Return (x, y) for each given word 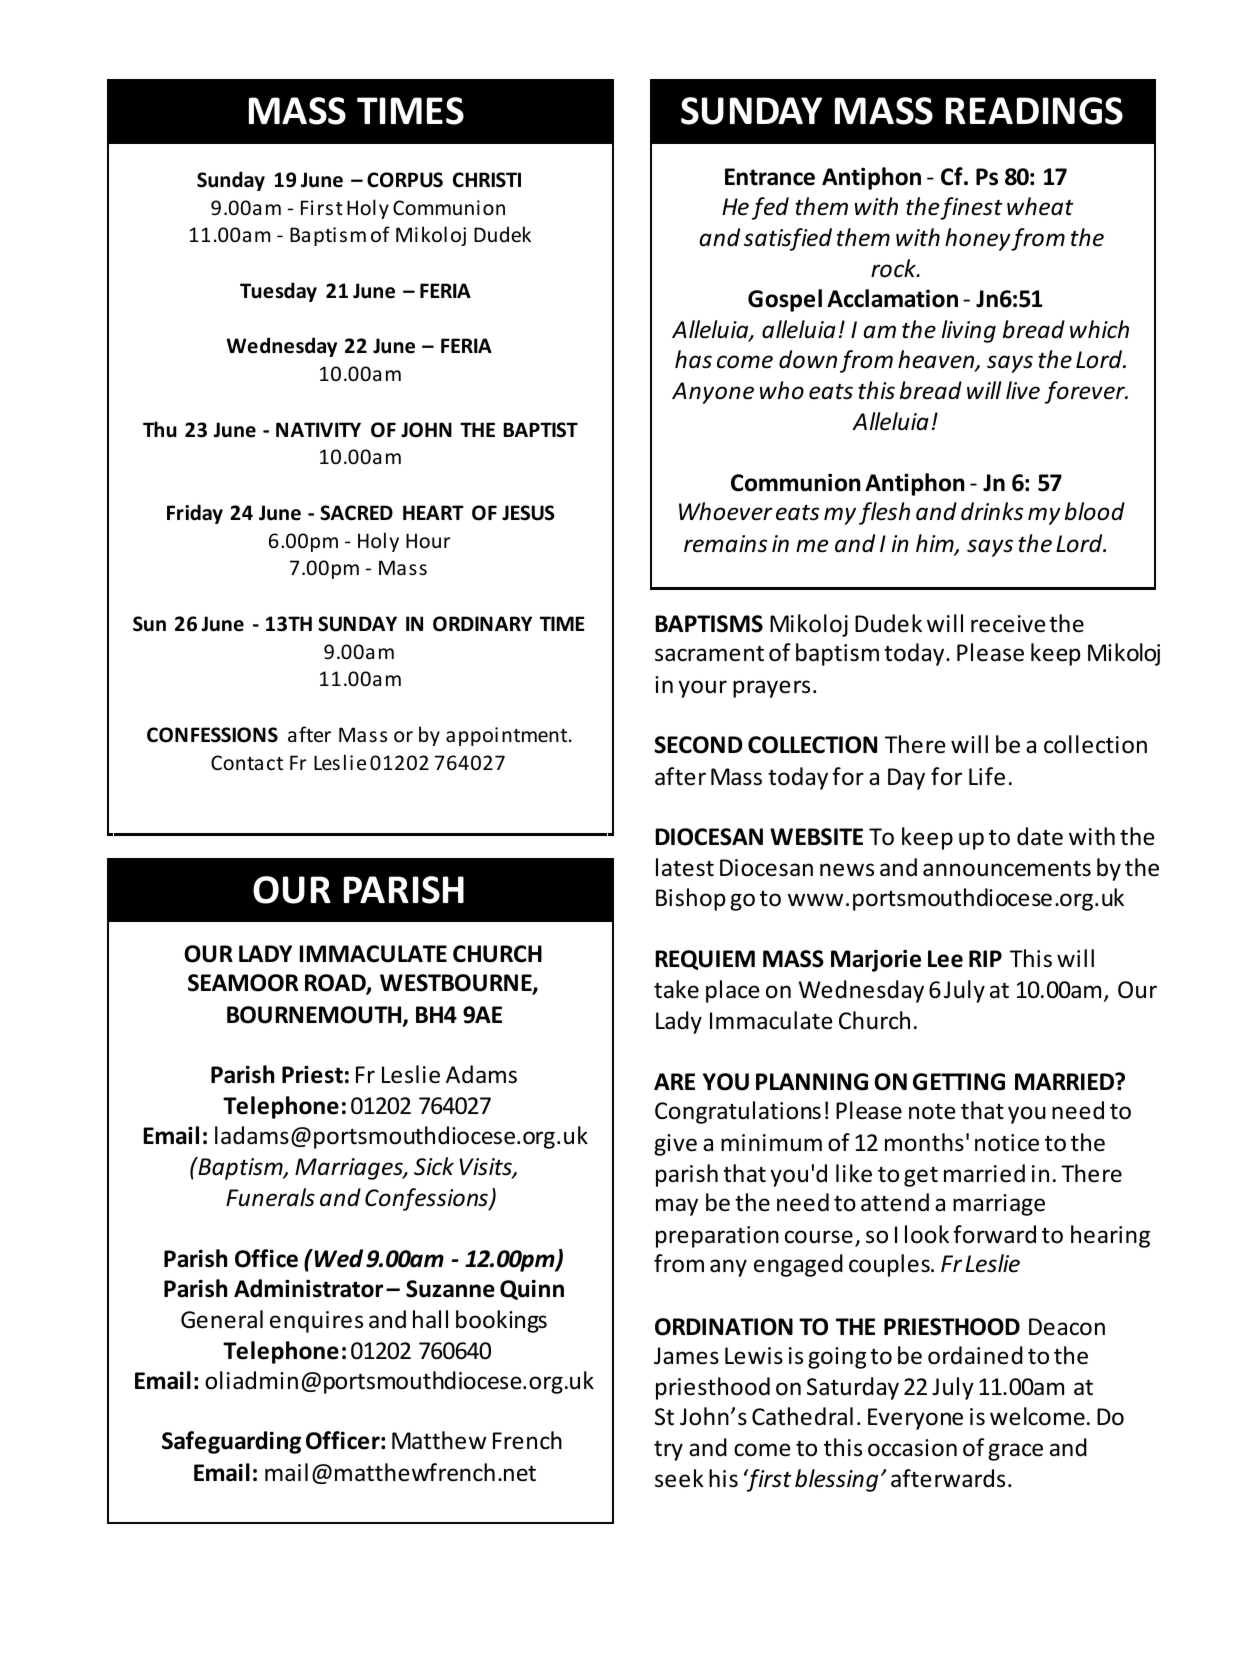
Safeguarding (231, 1442)
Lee (945, 959)
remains (725, 544)
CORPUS (405, 180)
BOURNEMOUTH (315, 1016)
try (668, 1451)
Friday (195, 514)
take (676, 989)
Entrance (770, 177)
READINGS (1034, 111)
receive (1008, 624)
